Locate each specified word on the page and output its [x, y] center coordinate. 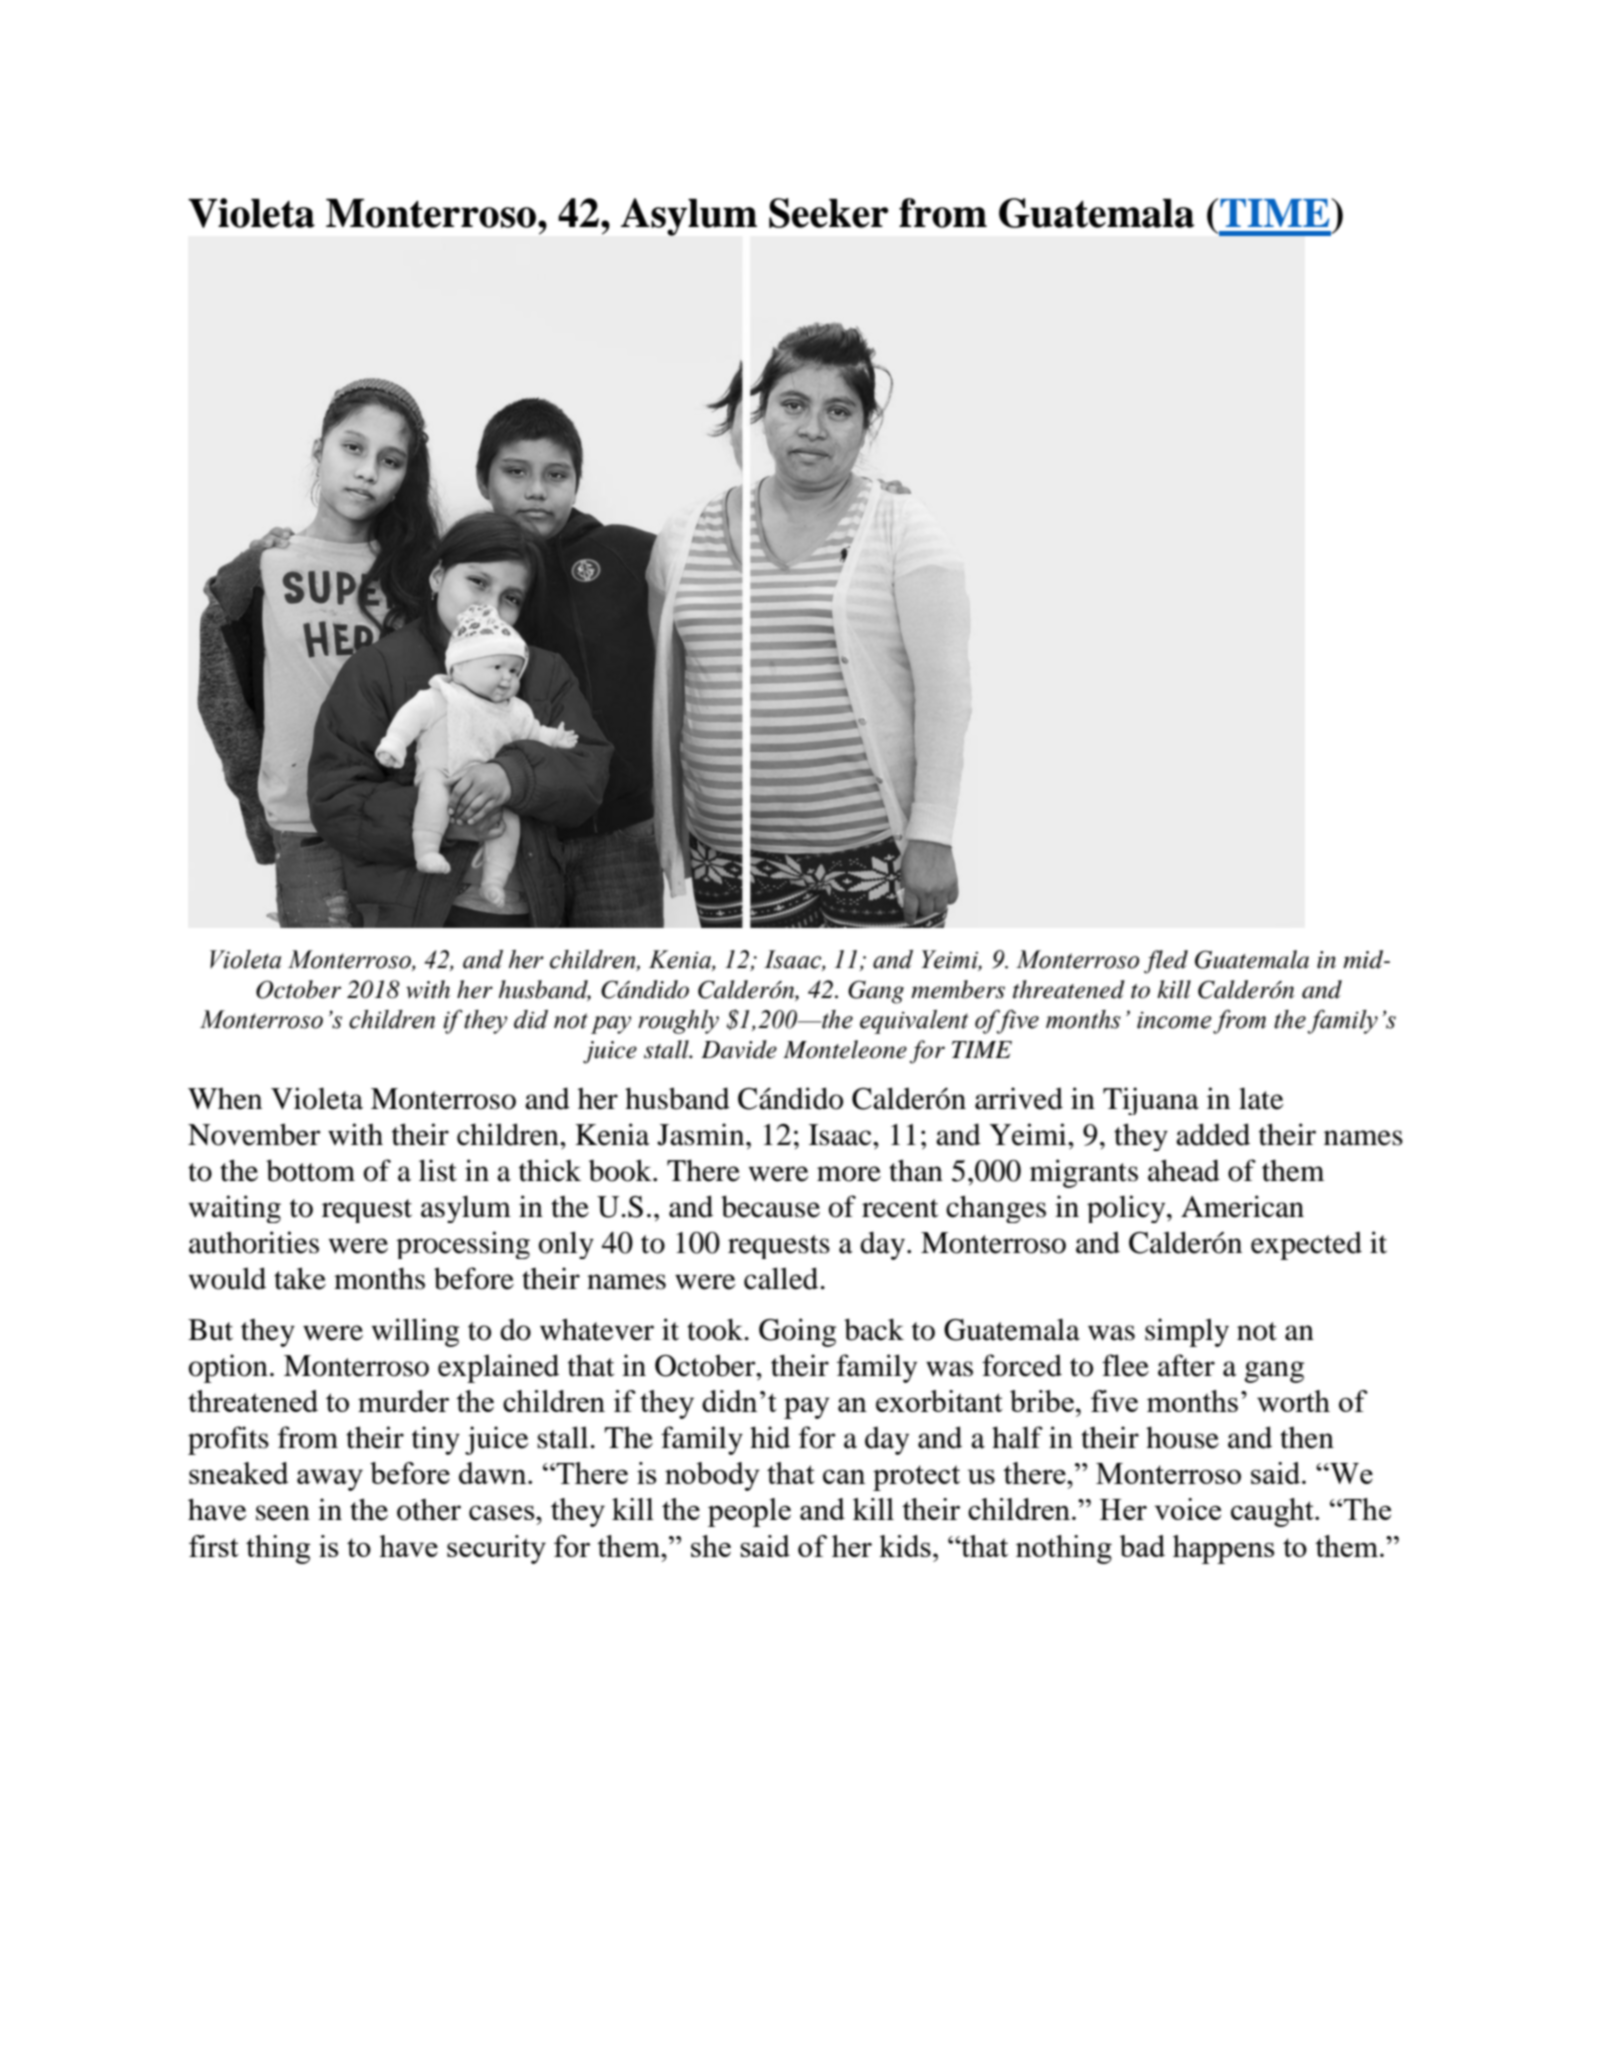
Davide [739, 1049]
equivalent [914, 1022]
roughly [678, 1022]
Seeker [828, 213]
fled [1166, 962]
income [1174, 1020]
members [958, 989]
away [330, 1480]
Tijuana [1151, 1101]
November [254, 1134]
